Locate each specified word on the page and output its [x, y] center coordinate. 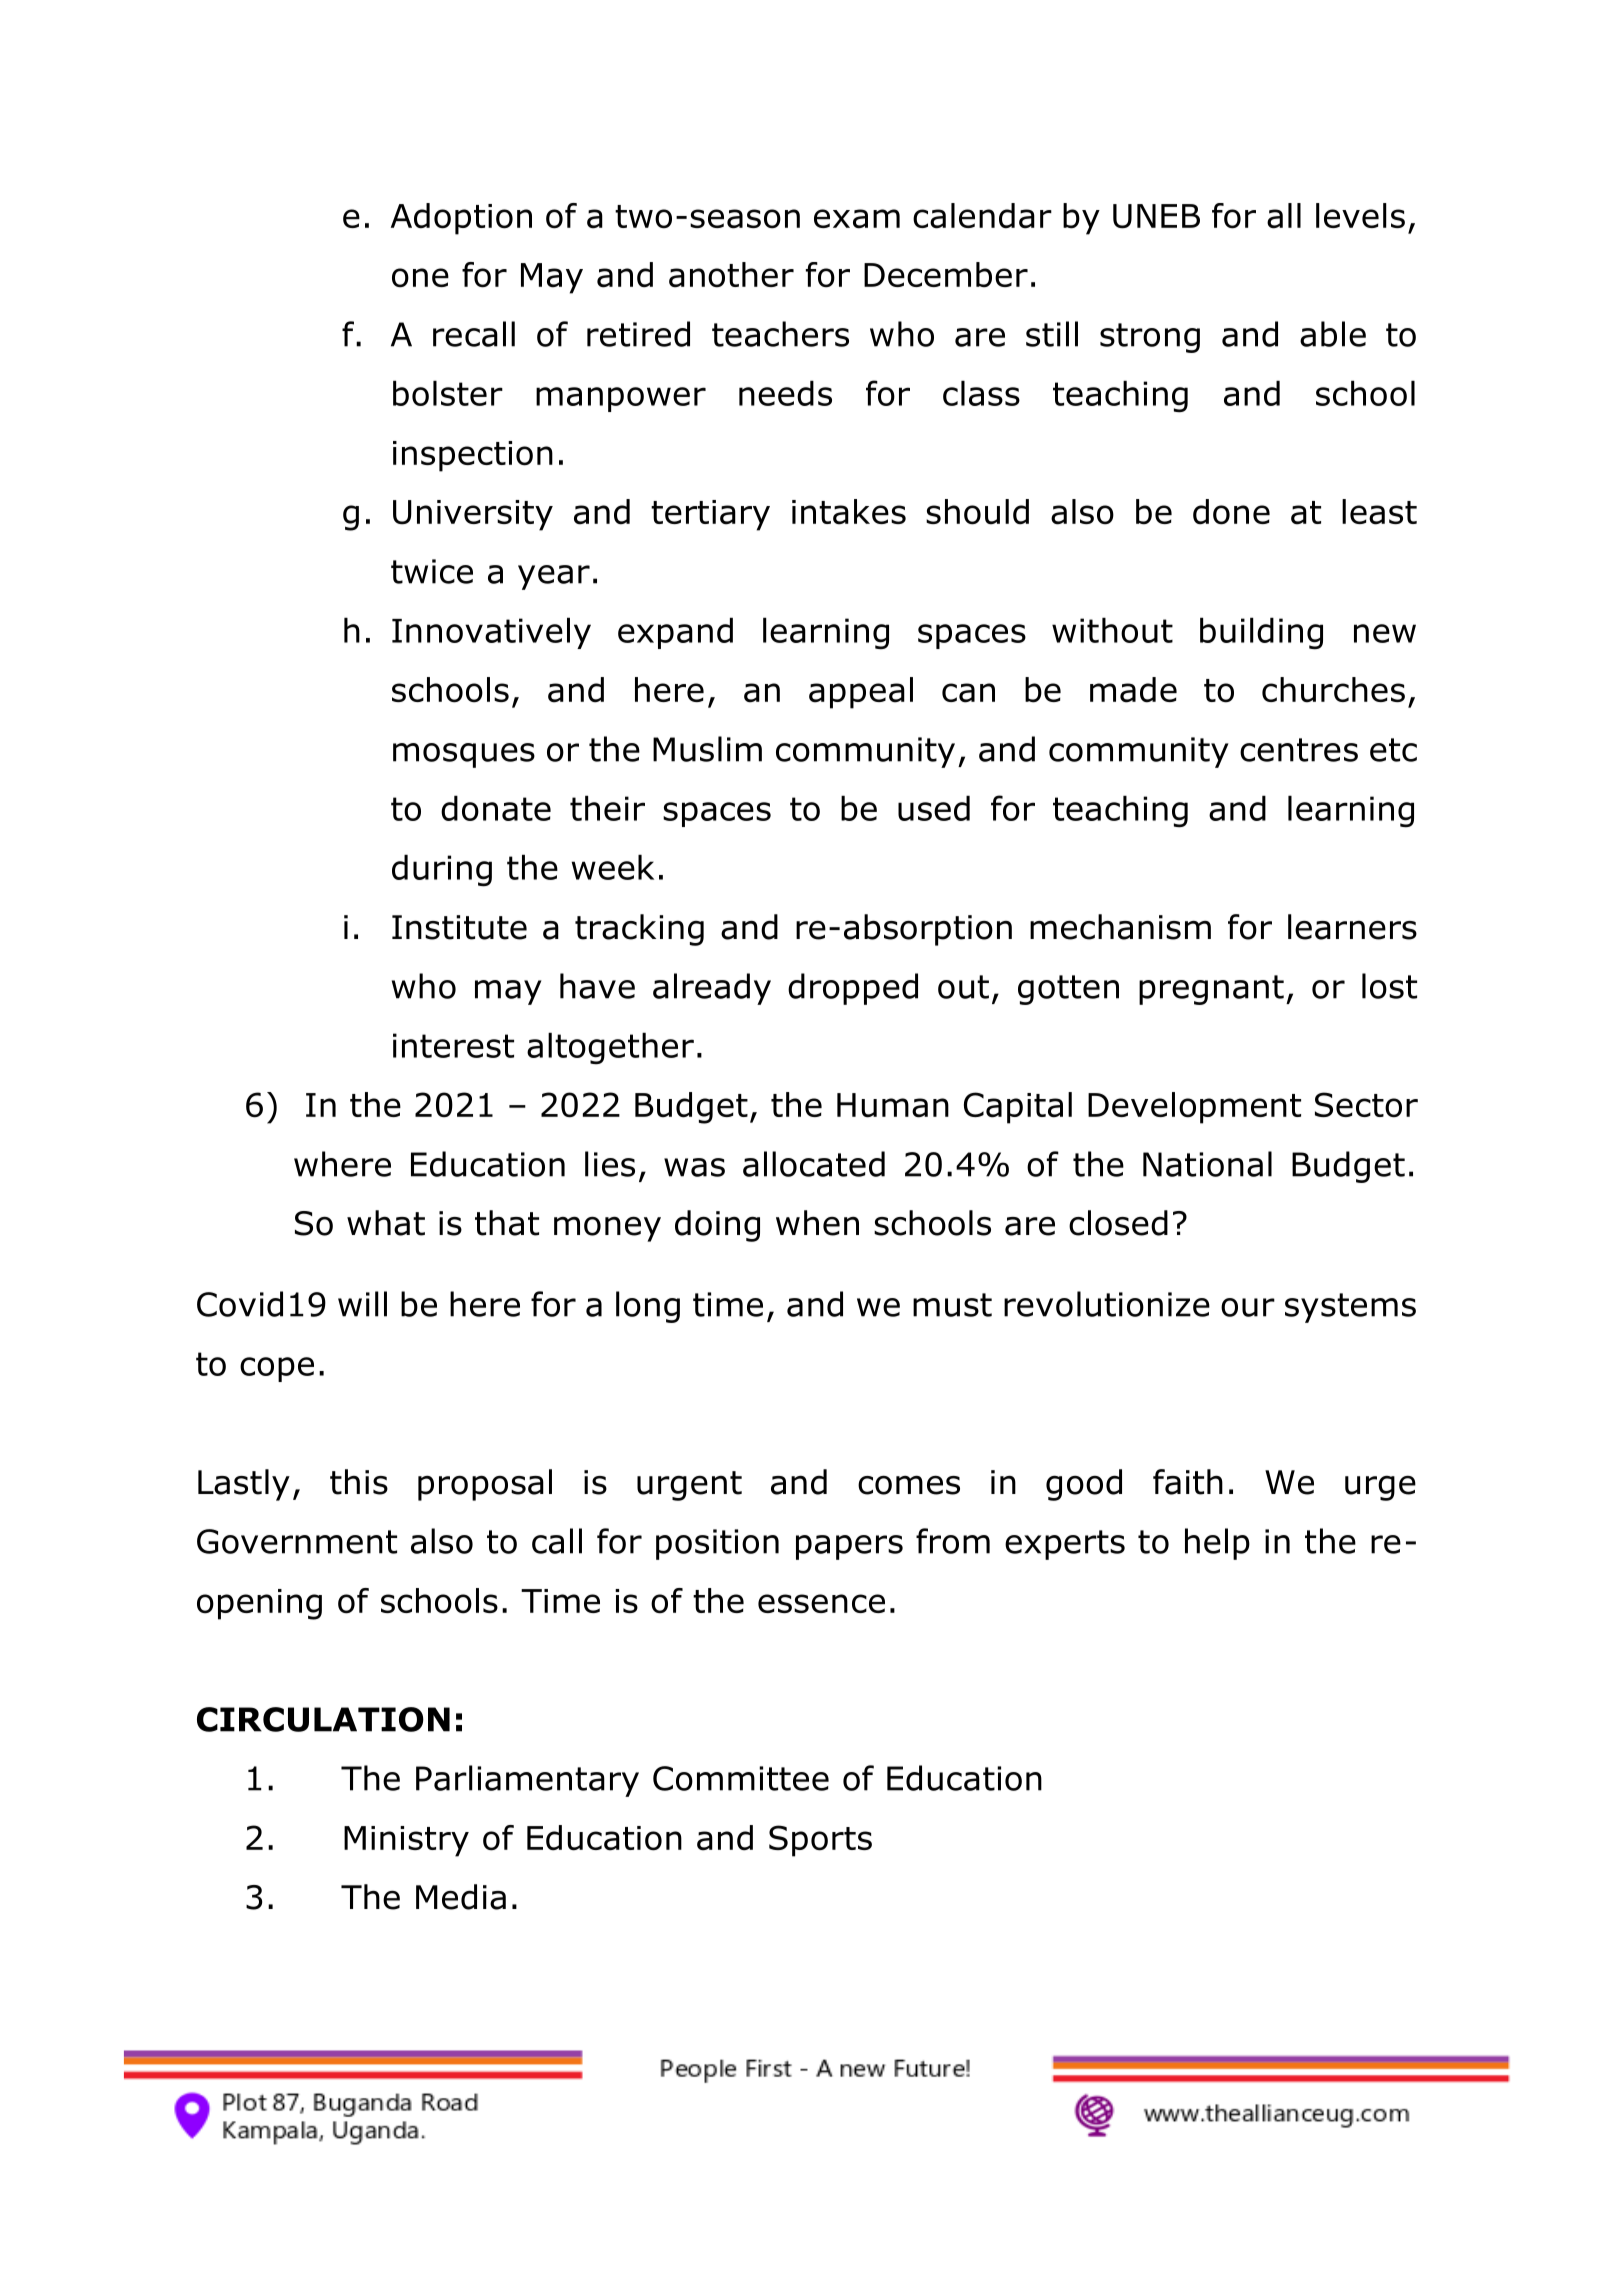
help [1217, 1544]
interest [453, 1045]
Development [1194, 1108]
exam [857, 219]
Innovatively [491, 633]
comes [909, 1485]
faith [1188, 1482]
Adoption [461, 219]
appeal [861, 693]
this [359, 1482]
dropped [853, 989]
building [1261, 633]
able [1333, 334]
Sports [820, 1841]
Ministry [406, 1841]
